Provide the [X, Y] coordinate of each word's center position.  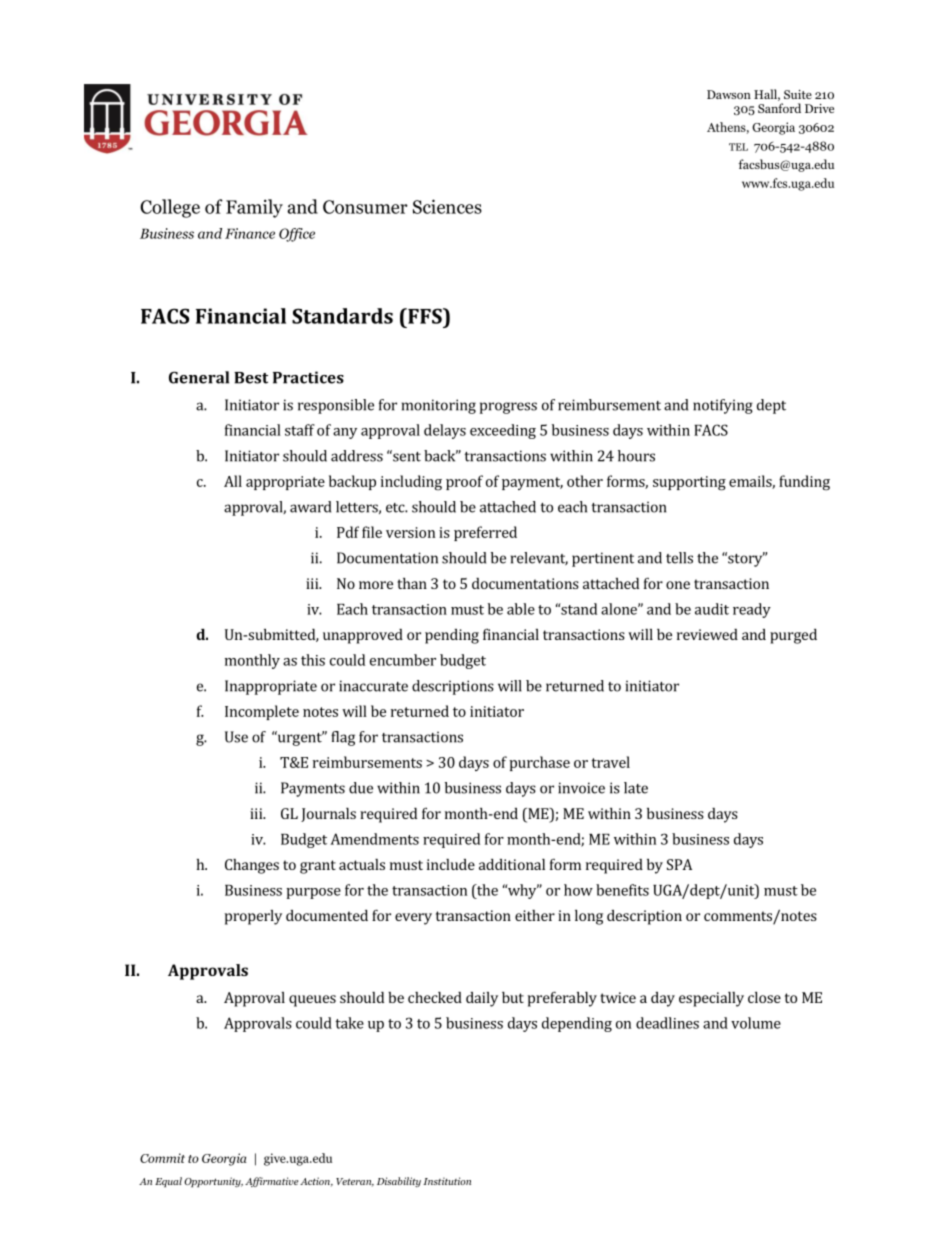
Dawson [729, 94]
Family [254, 208]
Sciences [447, 206]
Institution [447, 1181]
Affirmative [272, 1182]
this [313, 660]
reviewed [707, 634]
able [521, 609]
